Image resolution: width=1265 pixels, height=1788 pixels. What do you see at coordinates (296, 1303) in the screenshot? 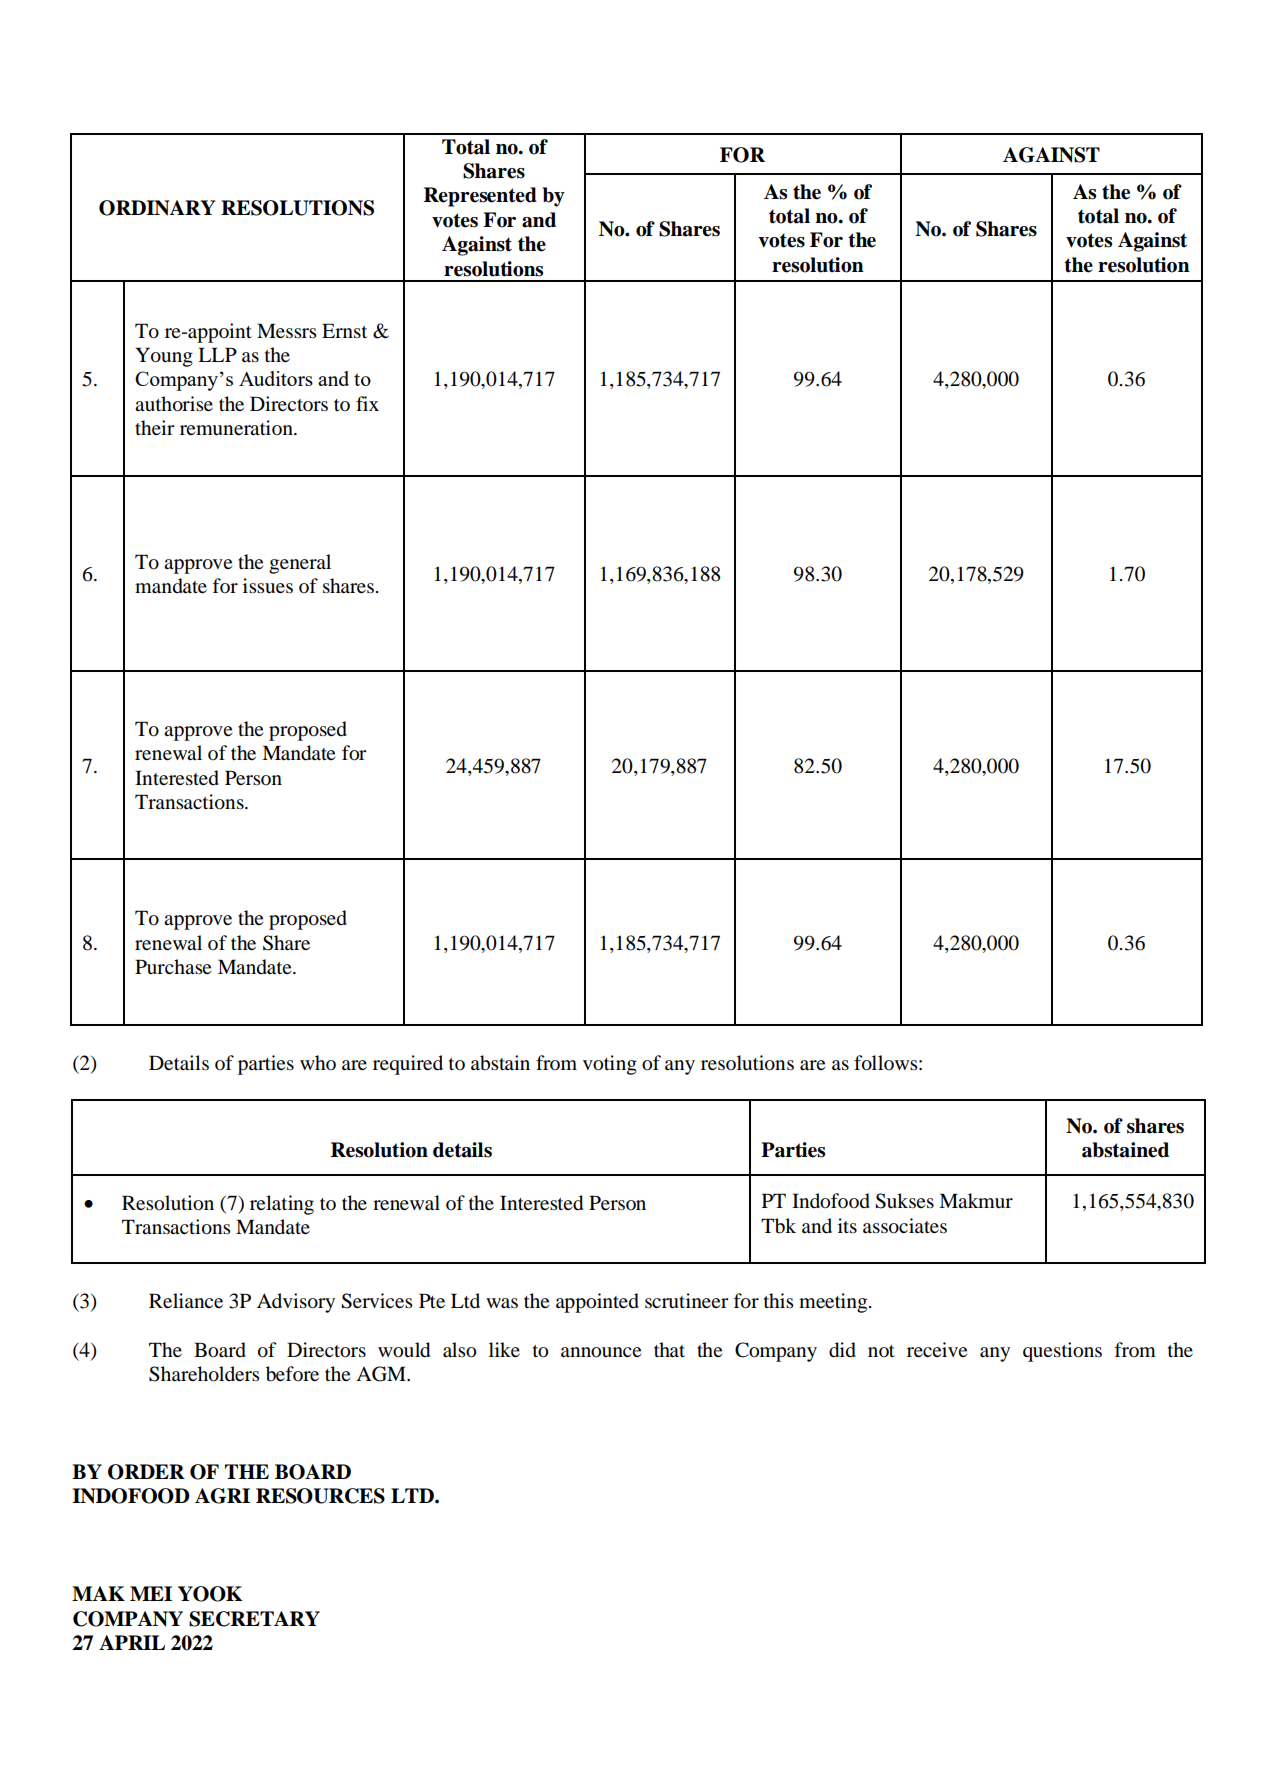
I see `Advisory` at bounding box center [296, 1303].
